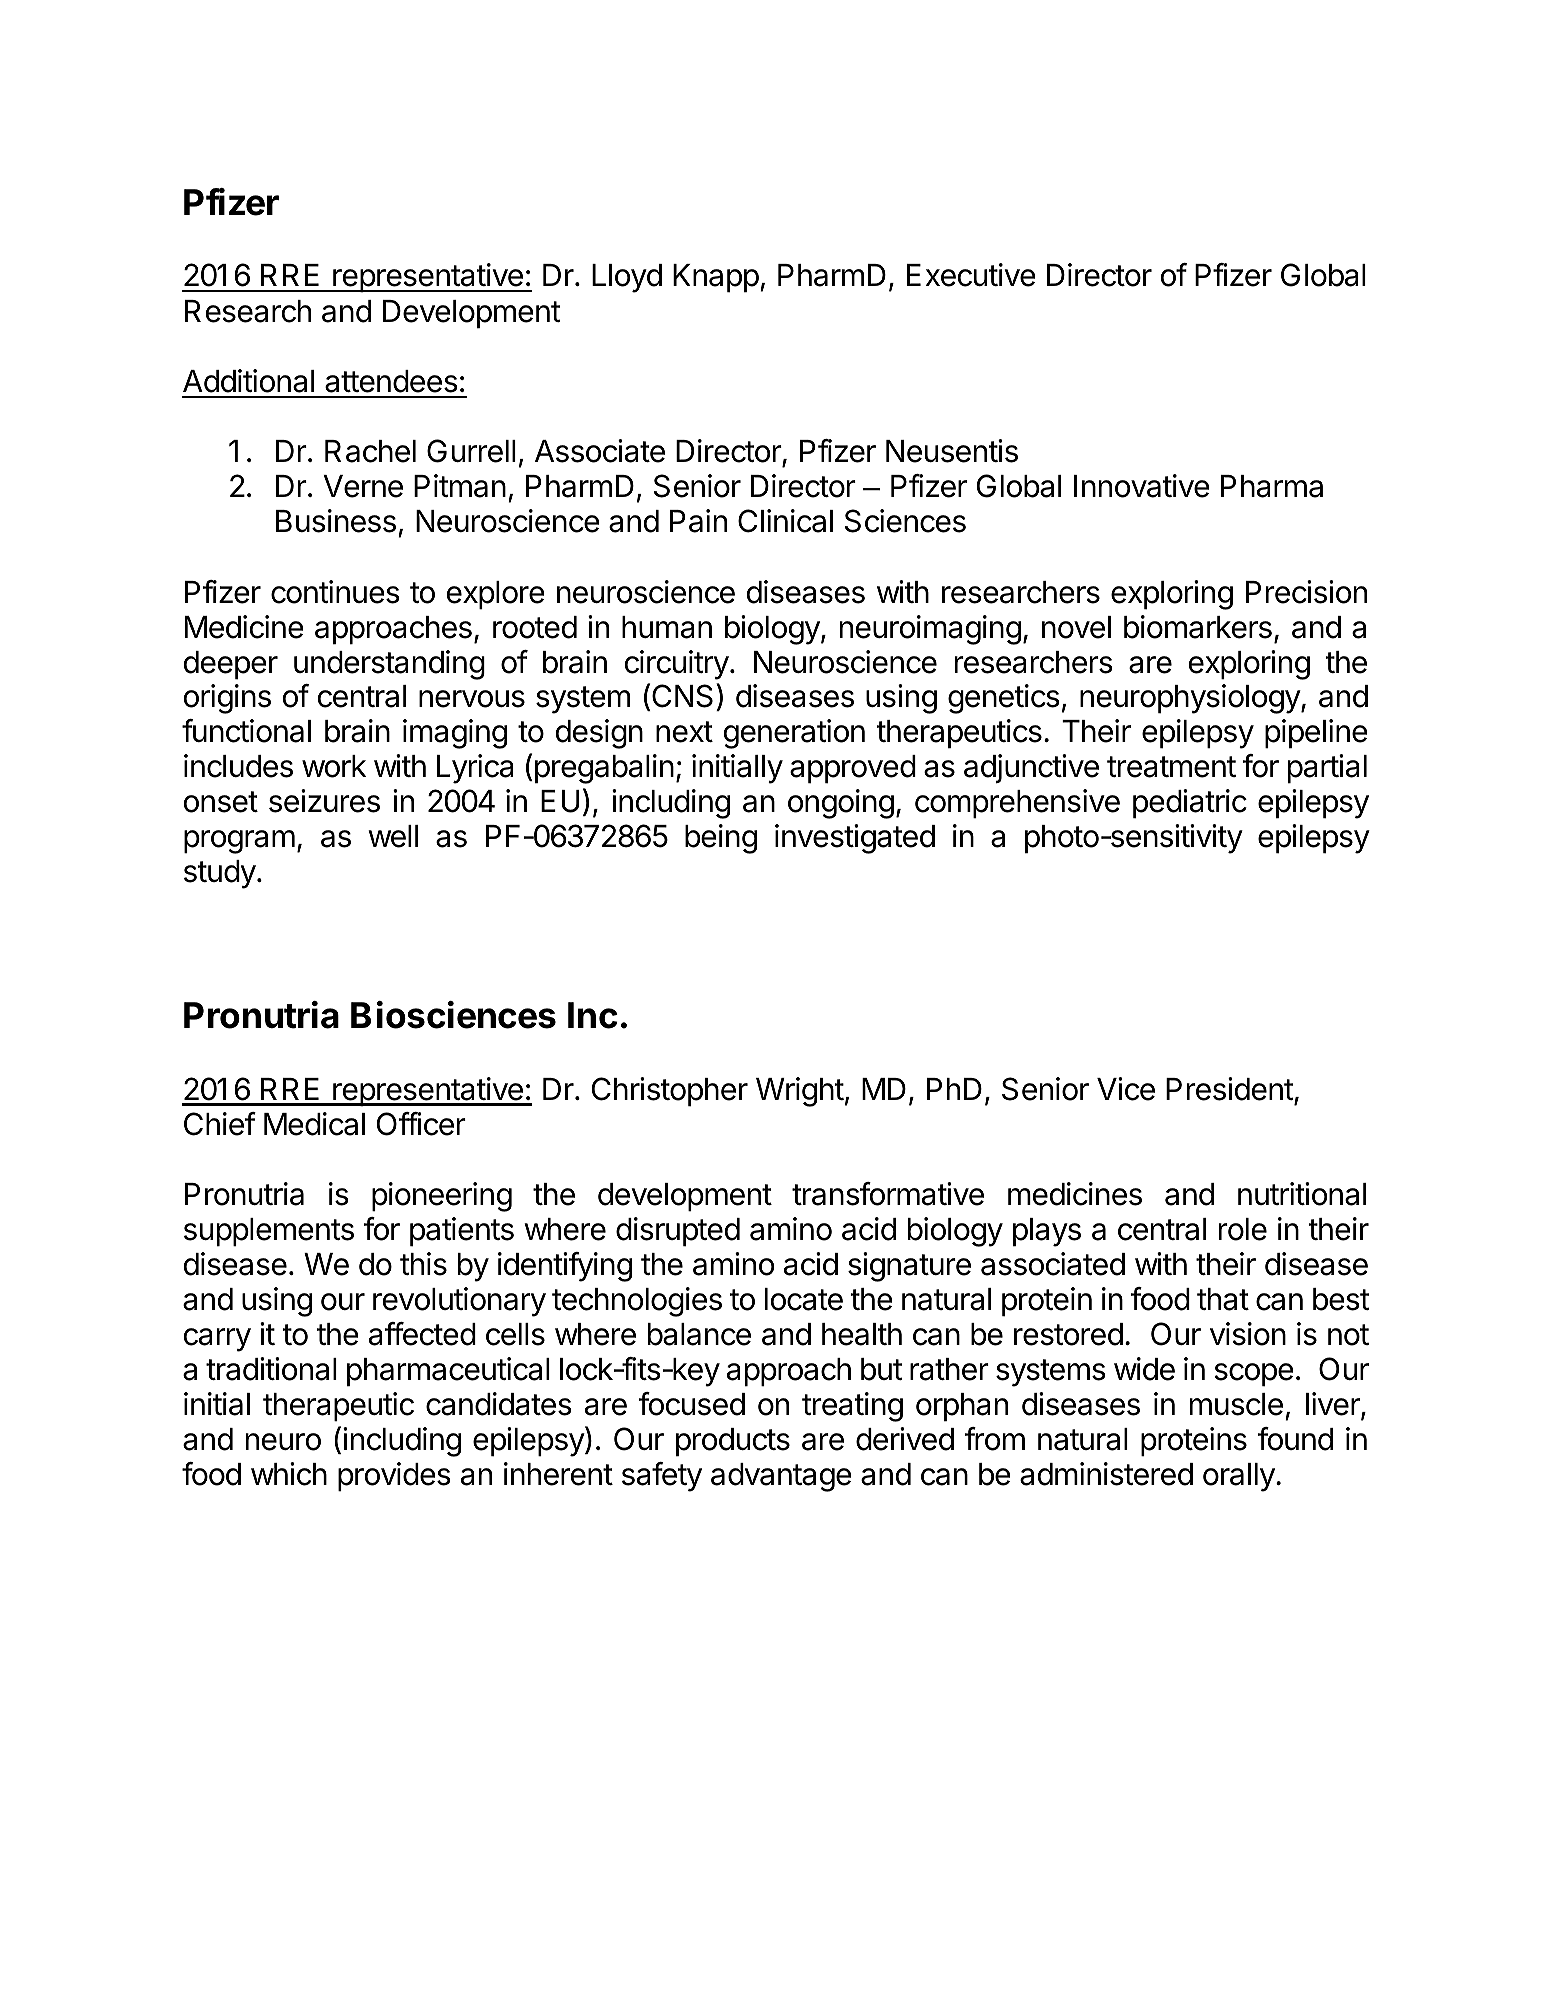 This screenshot has height=2007, width=1551. Describe the element at coordinates (393, 836) in the screenshot. I see `well` at that location.
